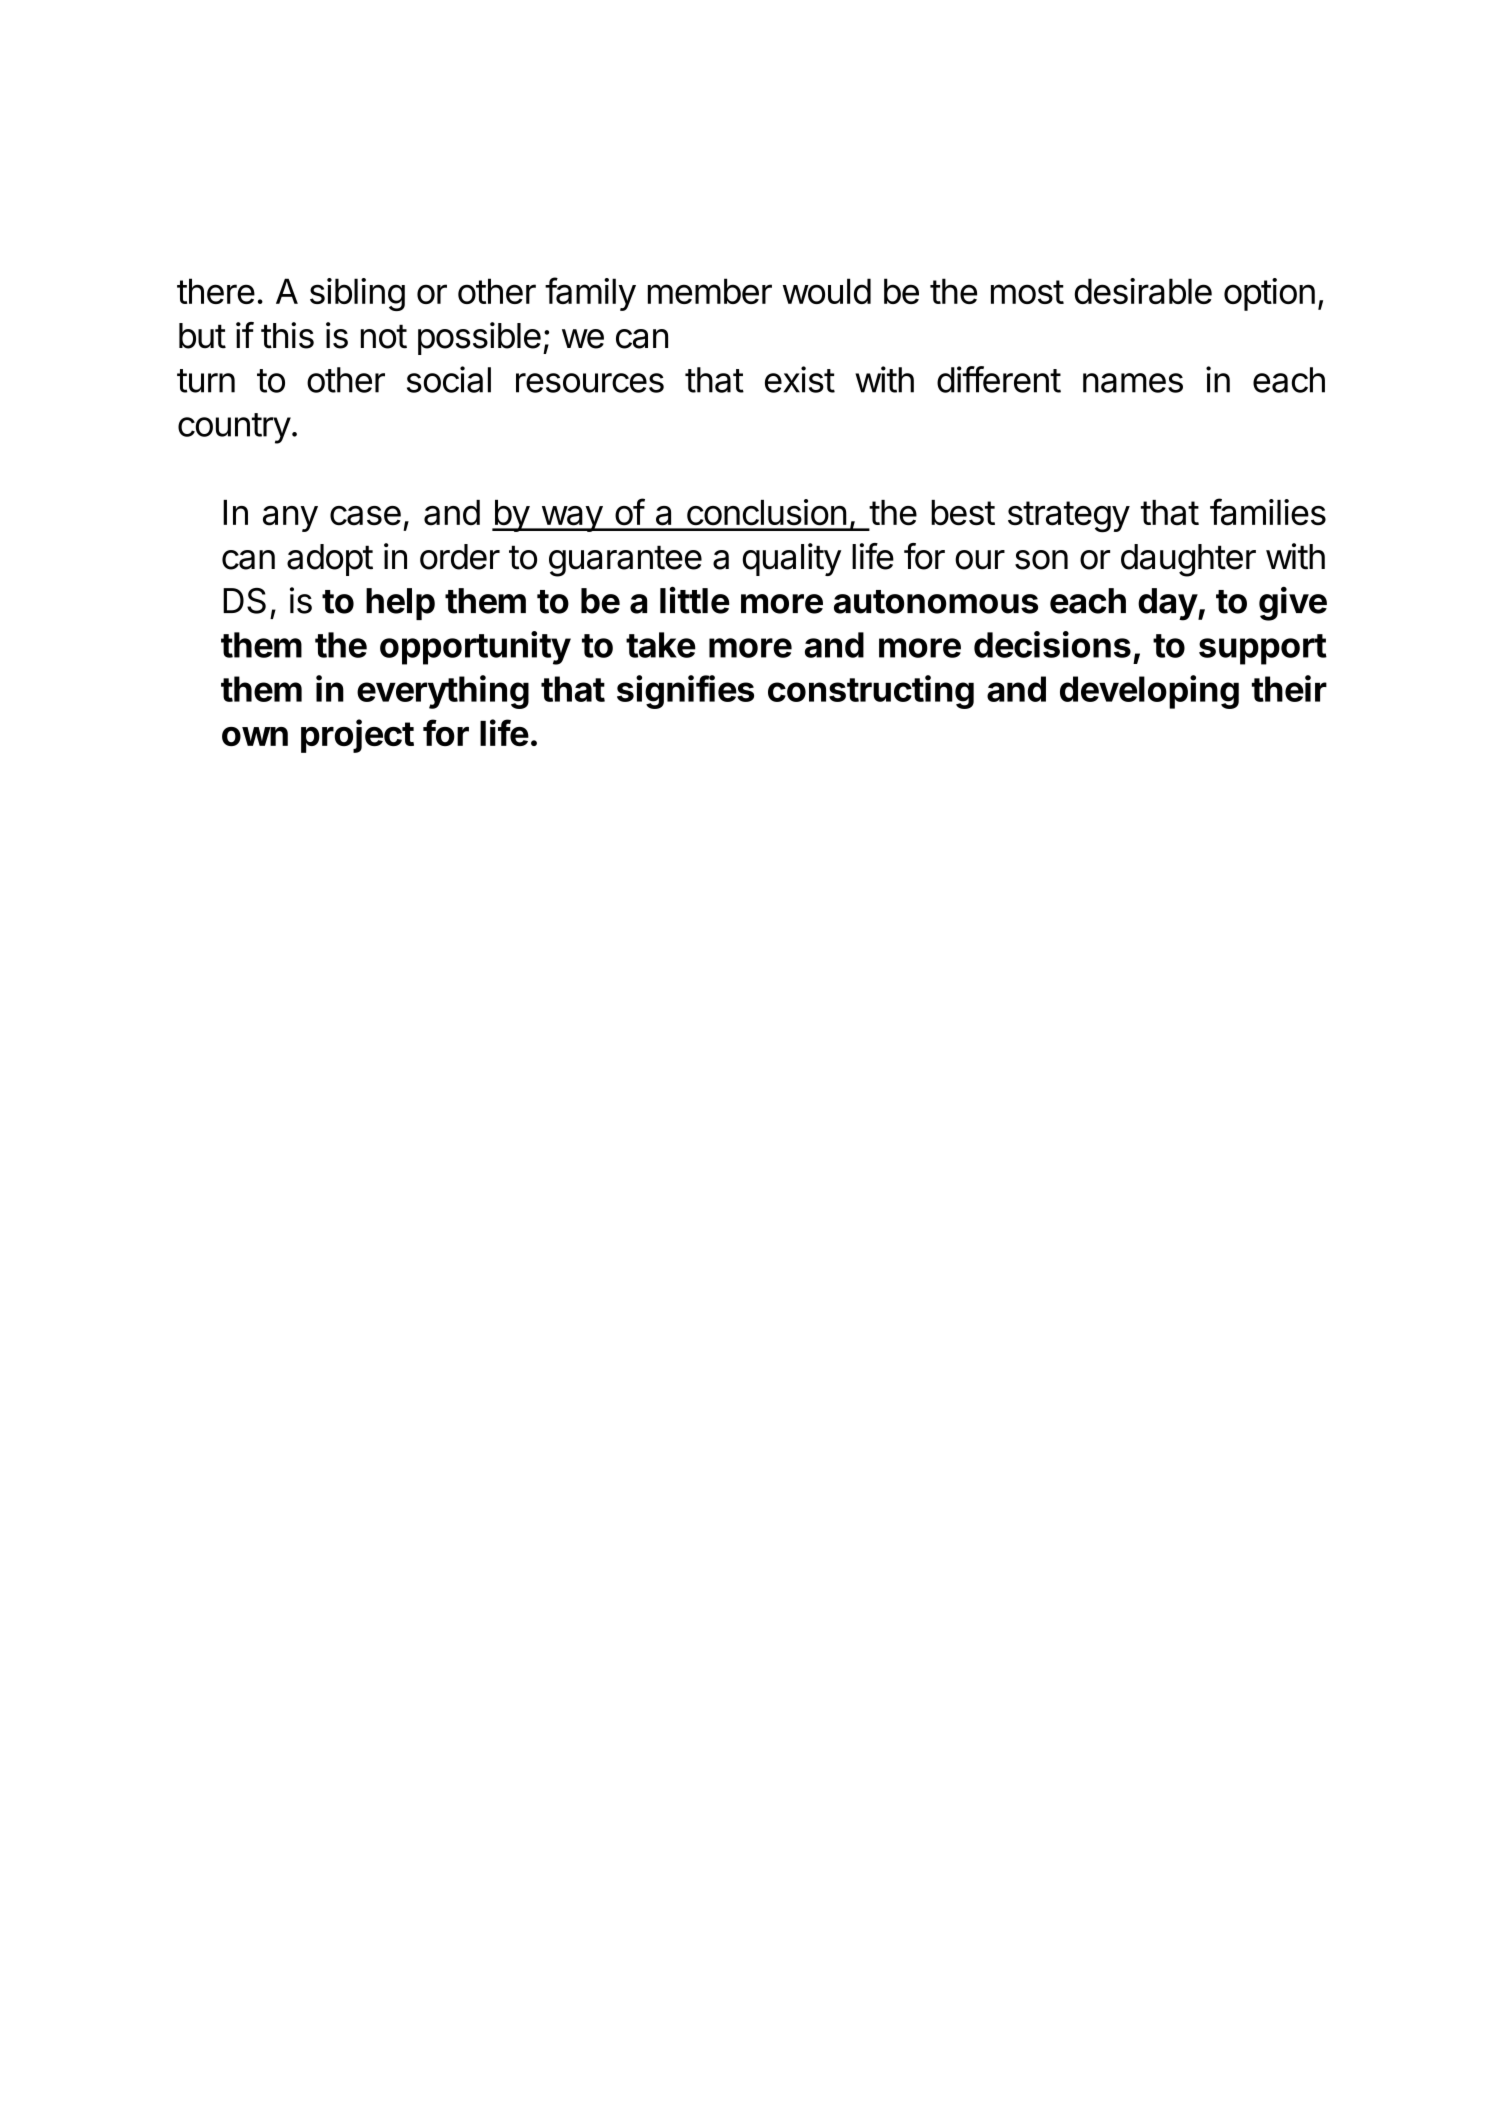 The image size is (1503, 2126). What do you see at coordinates (357, 294) in the screenshot?
I see `sibling` at bounding box center [357, 294].
